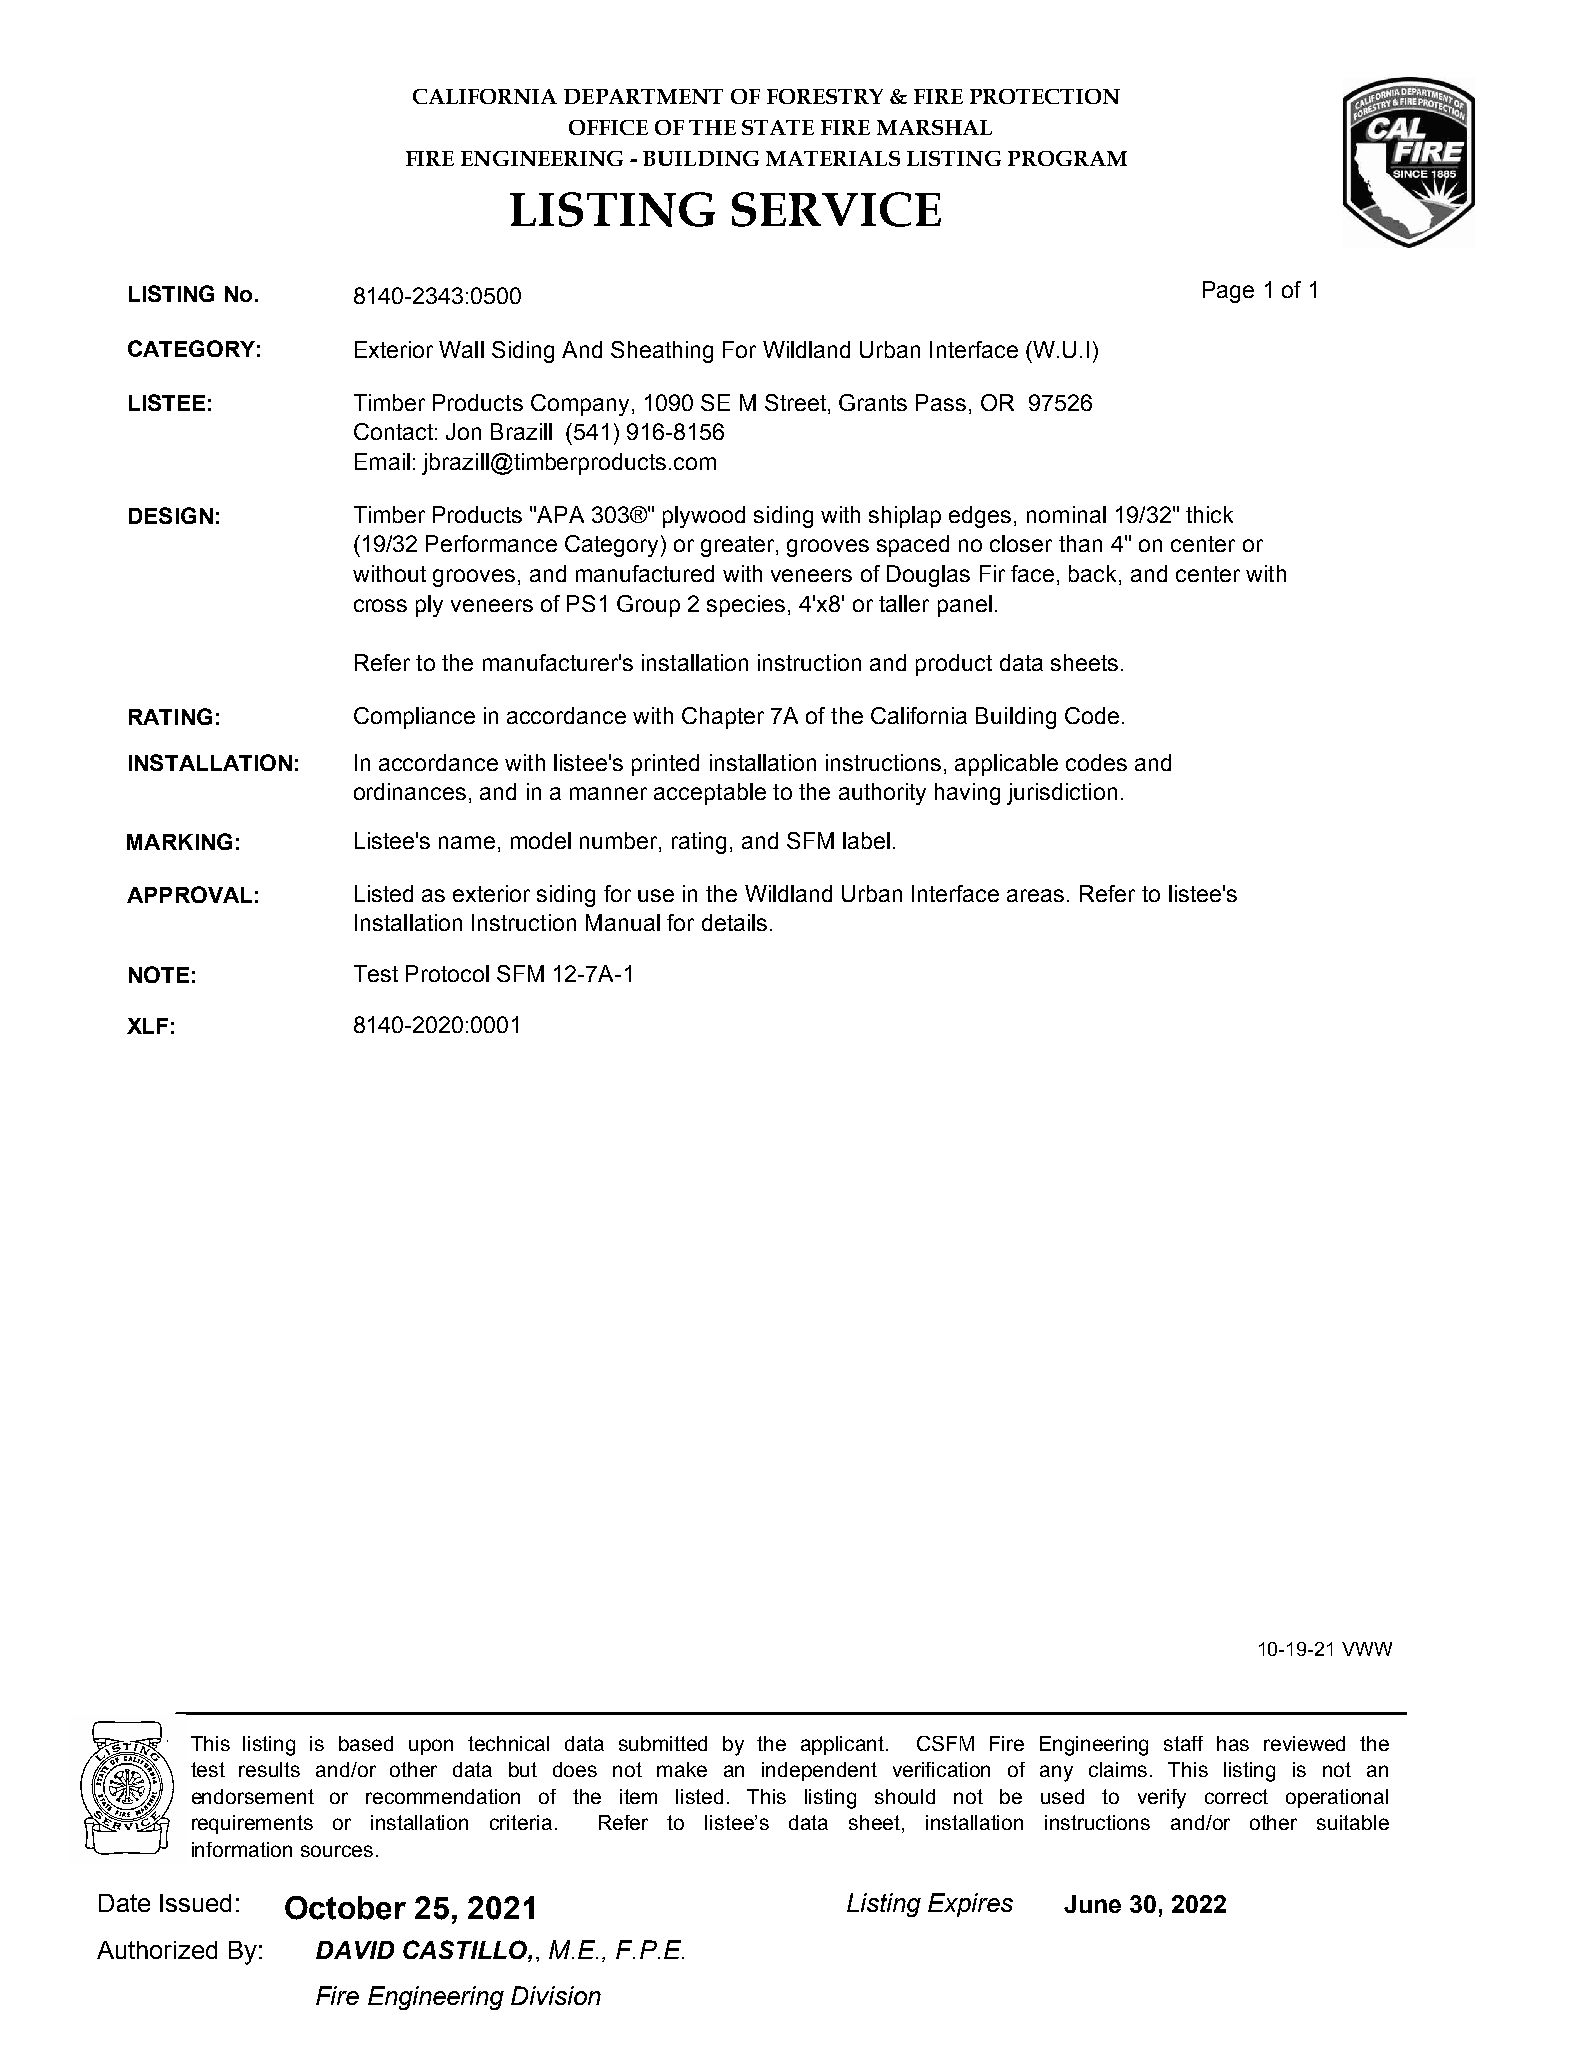 The image size is (1591, 2059). I want to click on Manual, so click(623, 922).
